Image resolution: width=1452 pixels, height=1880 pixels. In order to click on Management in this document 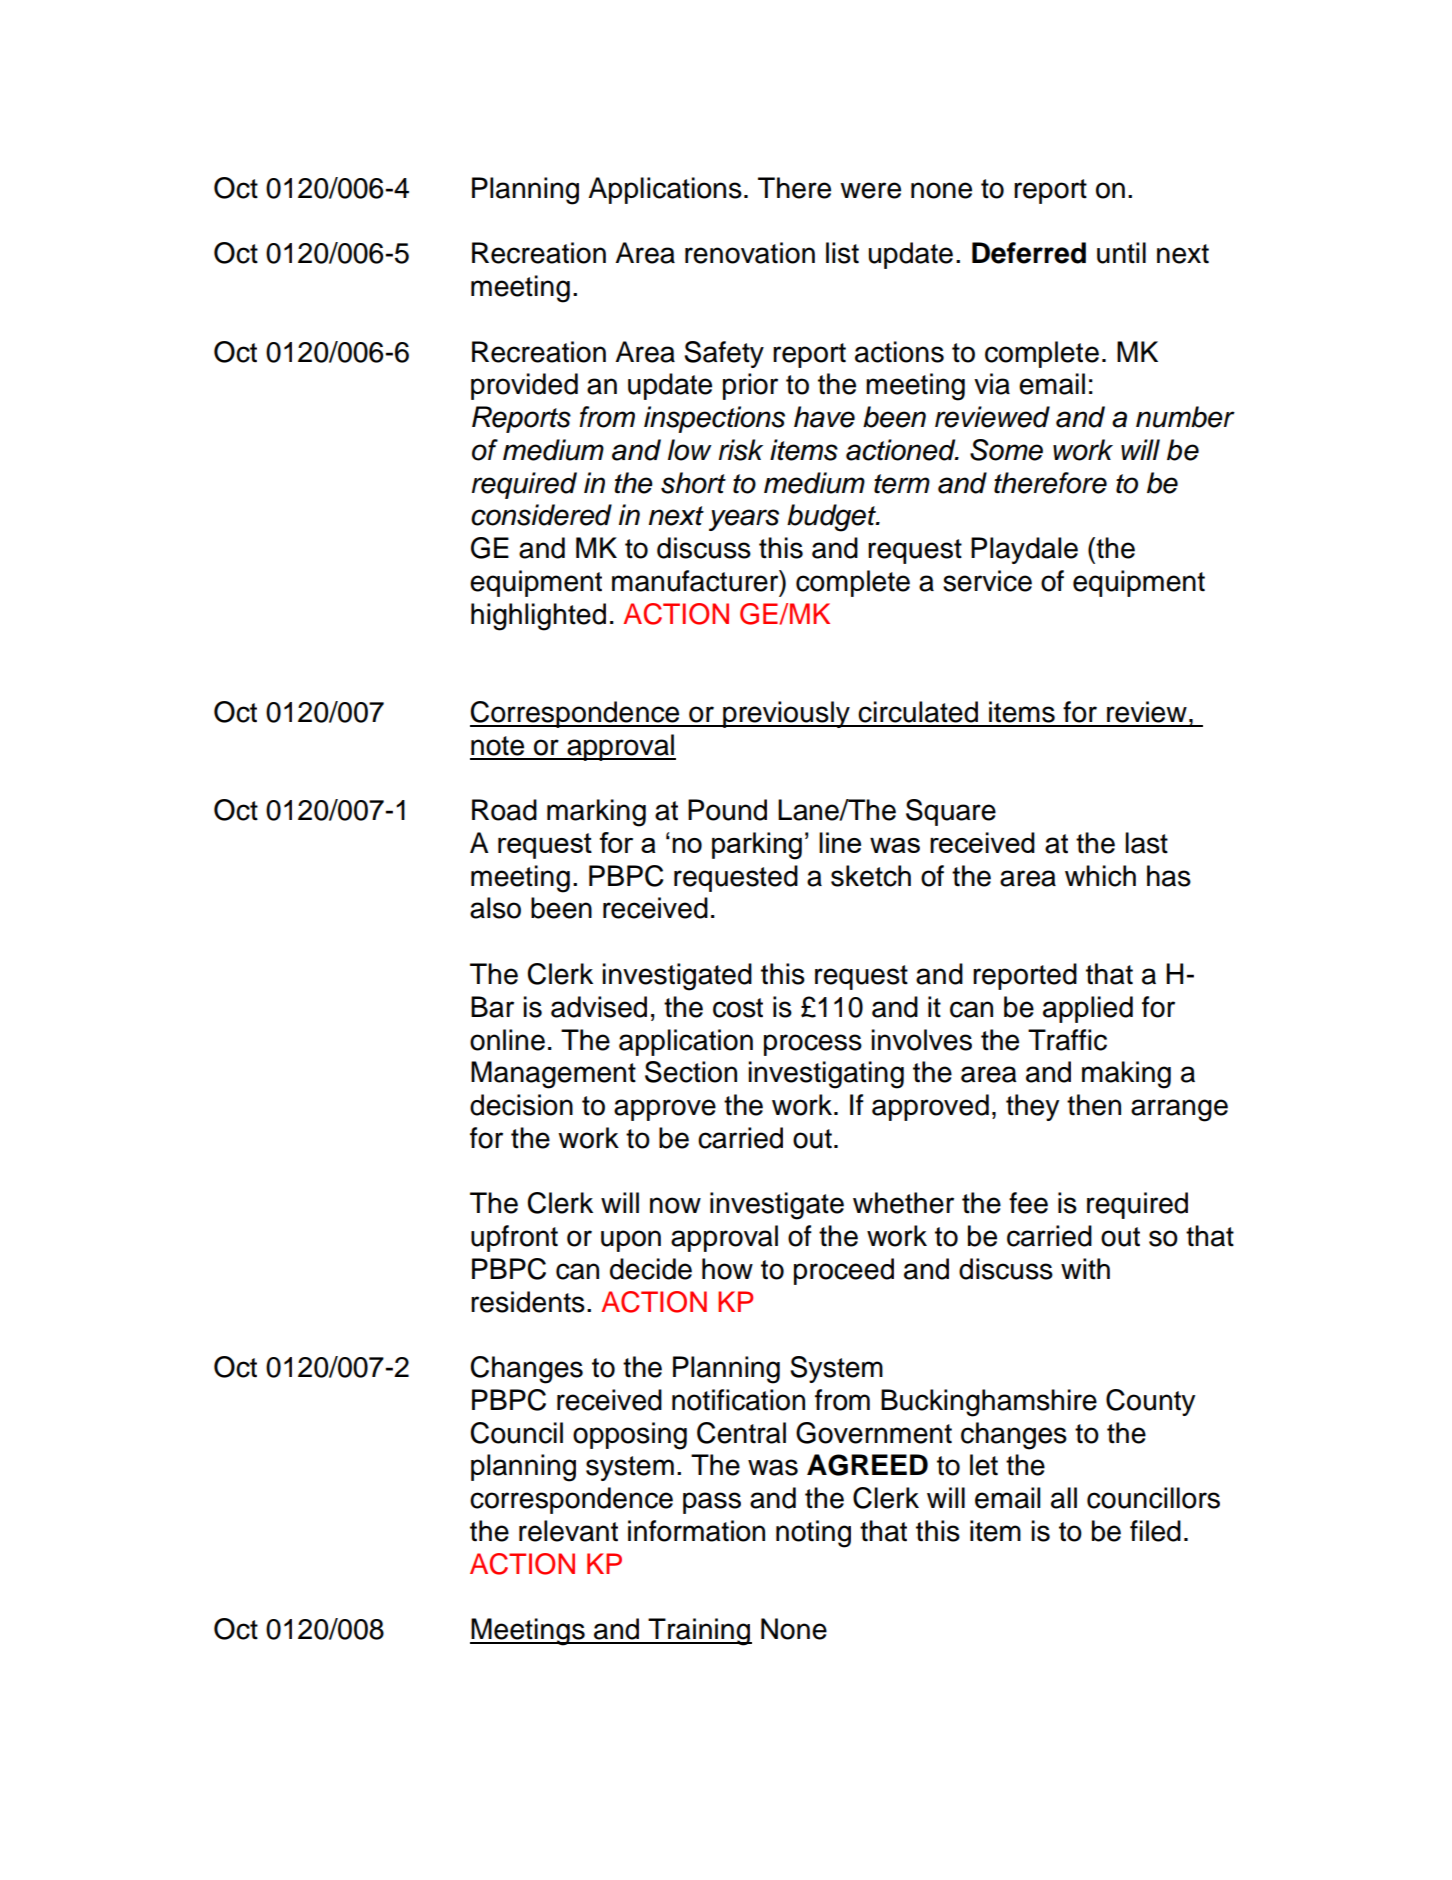, I will do `click(553, 1075)`.
